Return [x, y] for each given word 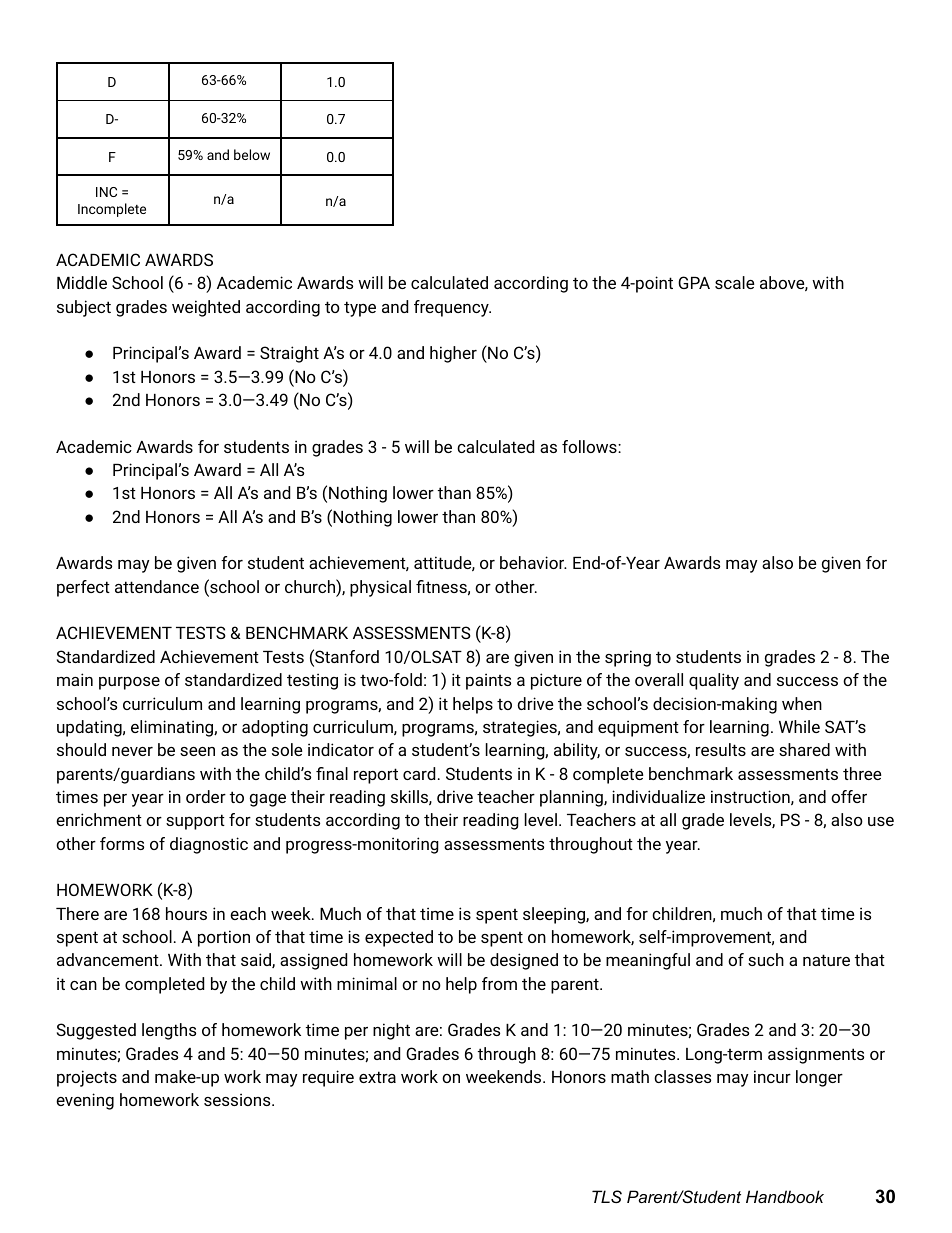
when [802, 703]
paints [488, 681]
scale [734, 282]
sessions [238, 1099]
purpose [129, 683]
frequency [452, 308]
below [252, 154]
